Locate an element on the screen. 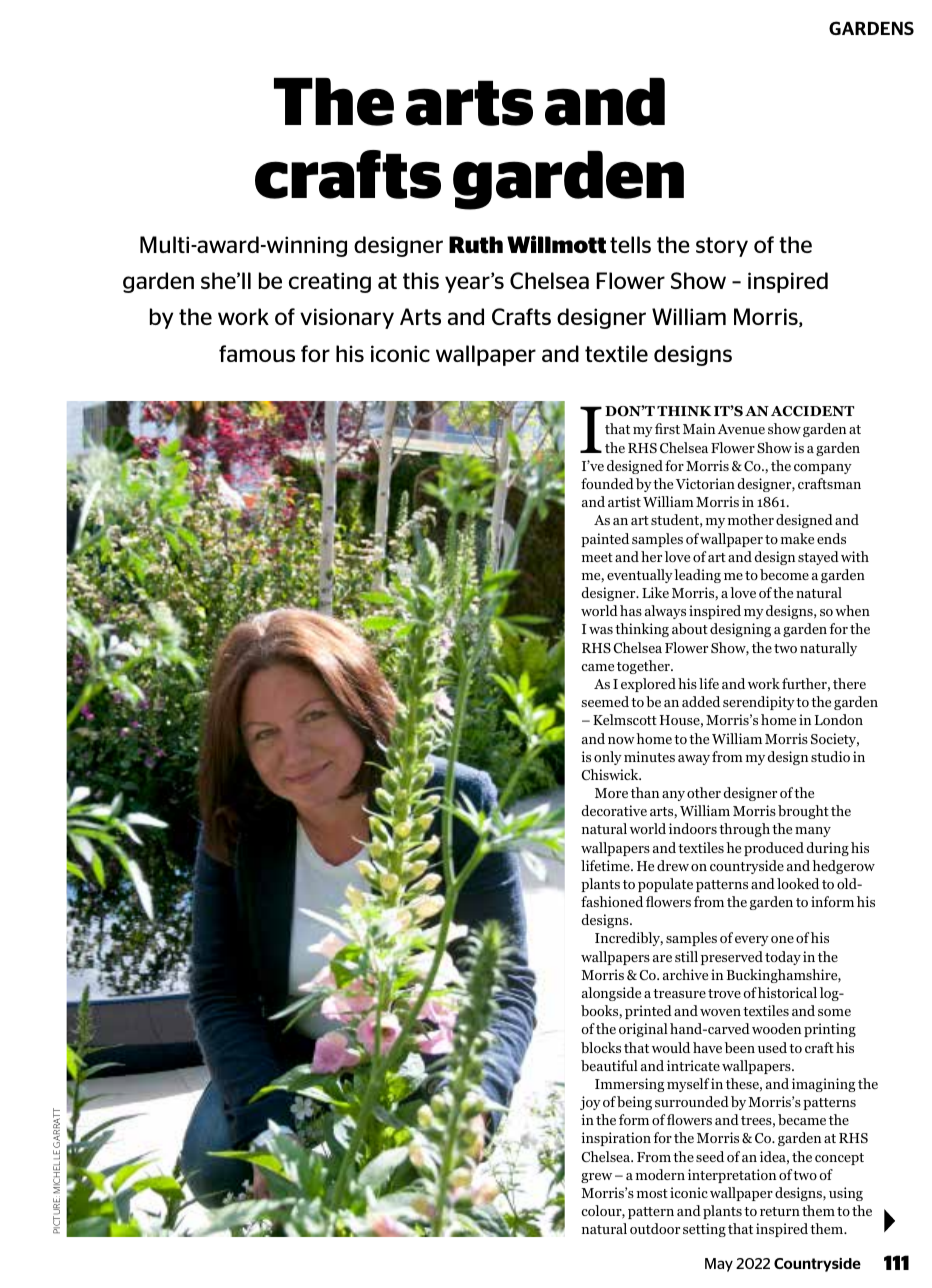  seemed is located at coordinates (605, 701).
